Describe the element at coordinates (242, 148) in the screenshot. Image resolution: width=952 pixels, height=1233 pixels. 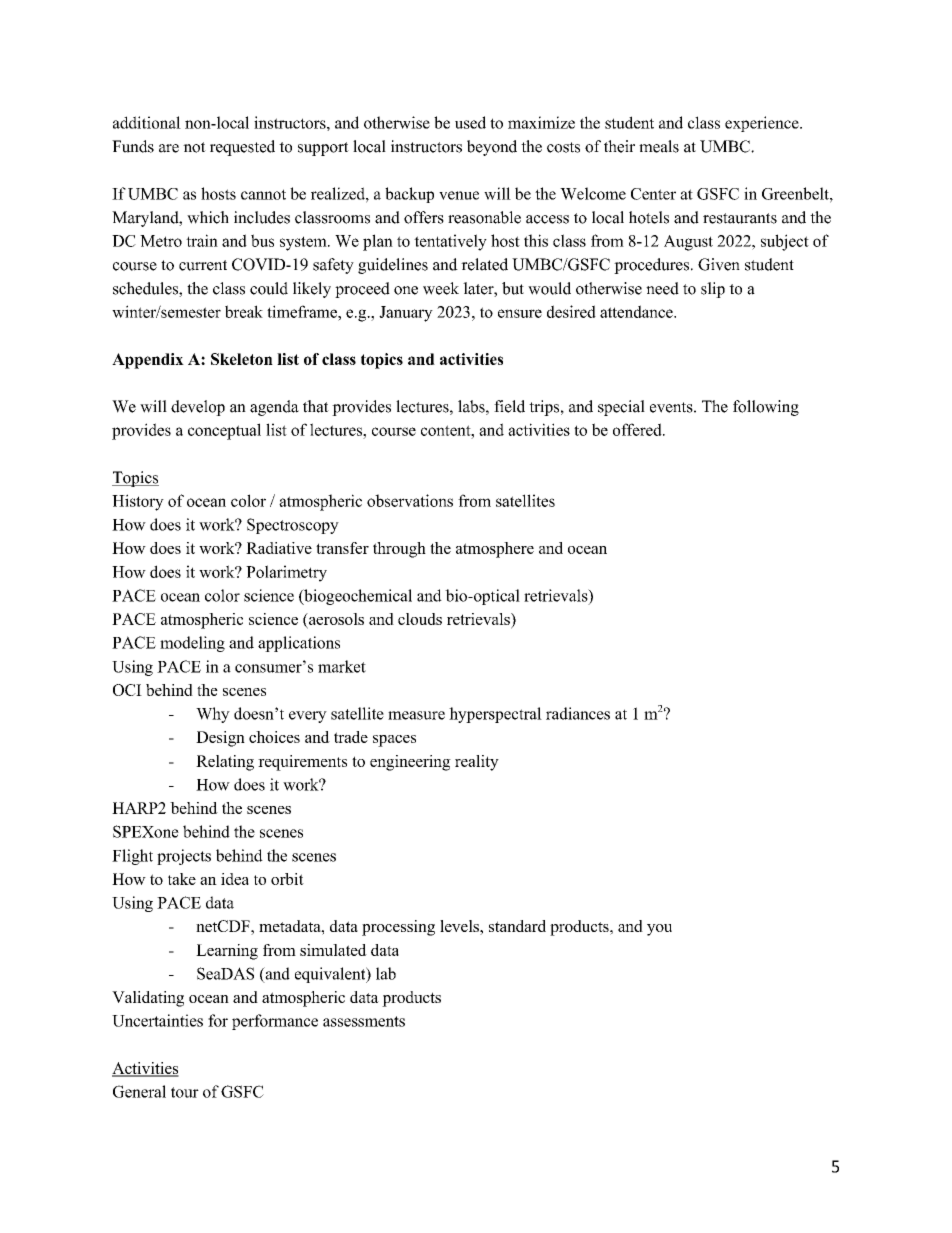
I see `requested` at that location.
